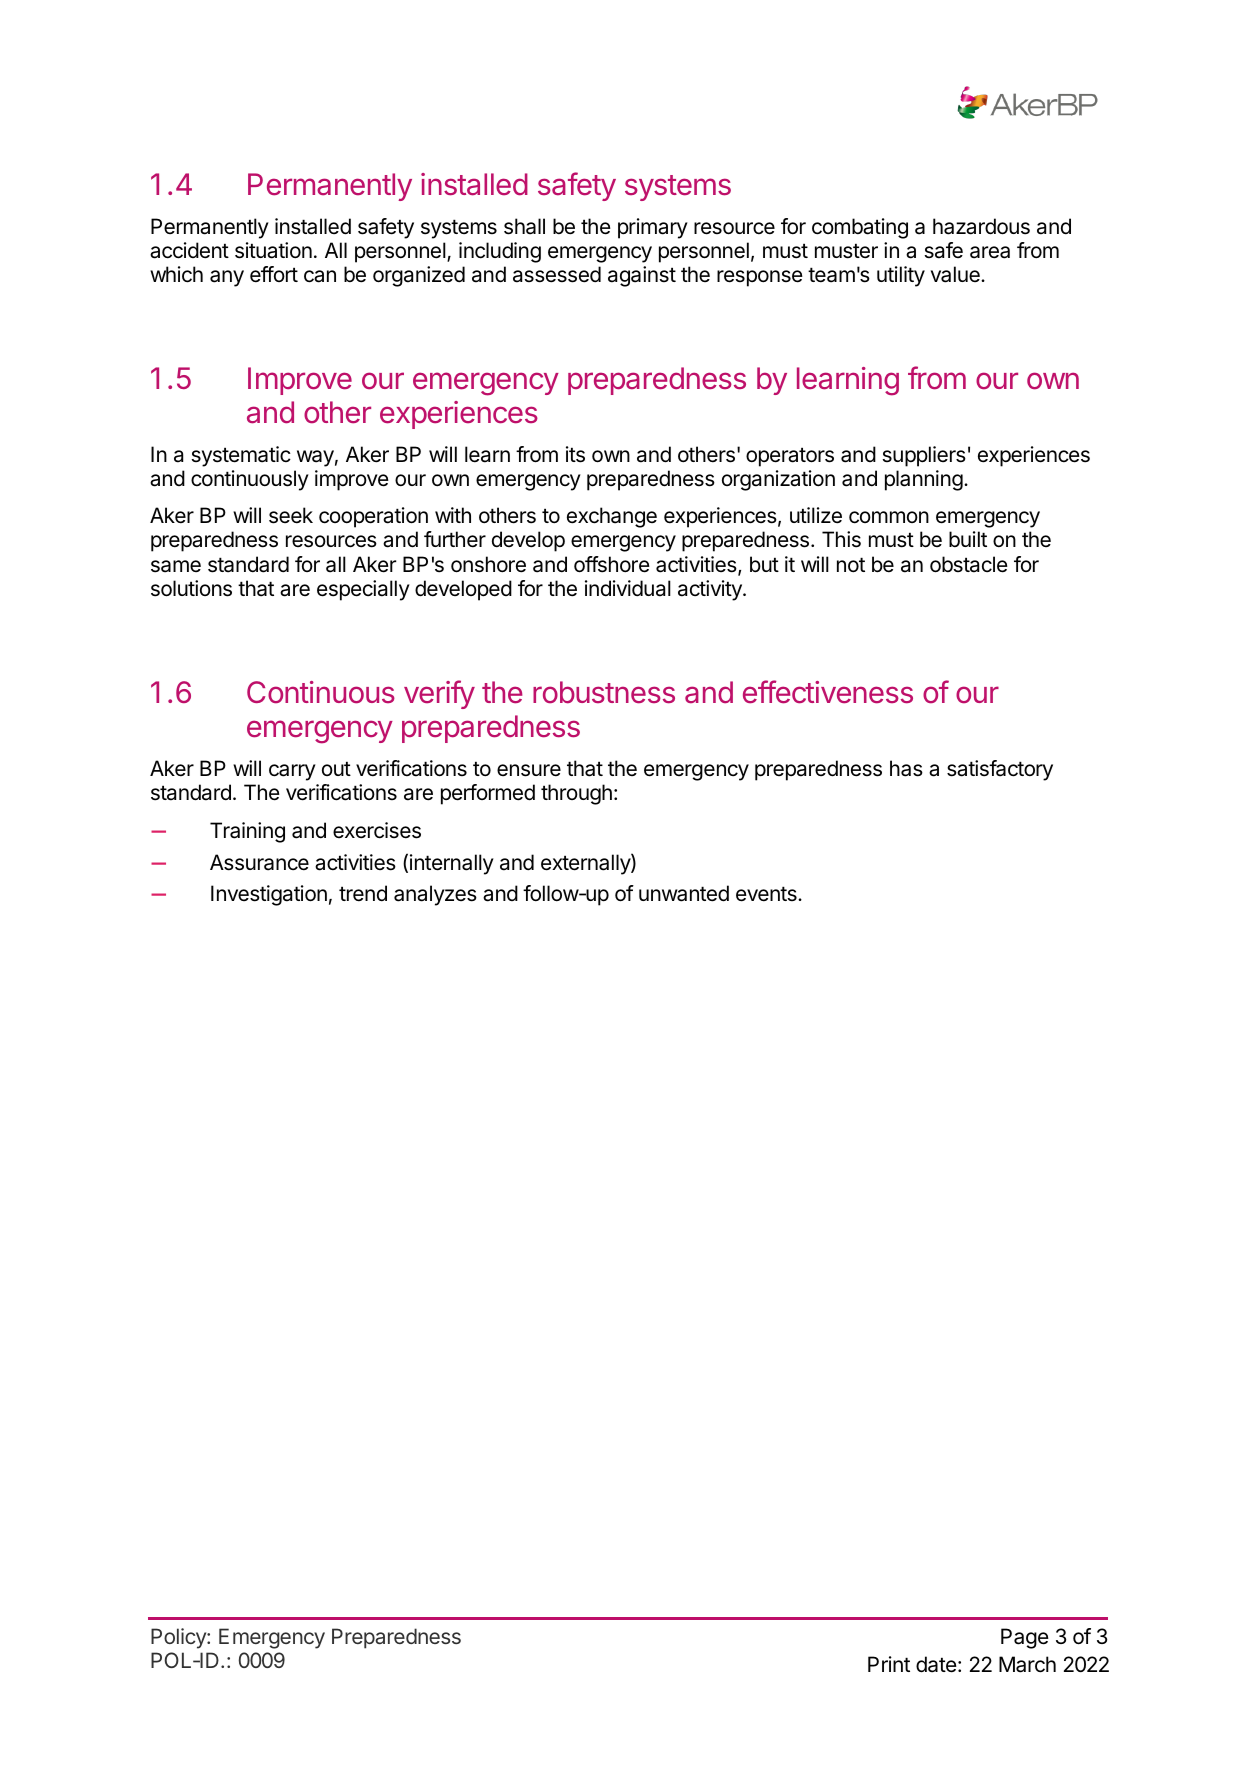 This screenshot has width=1256, height=1777. What do you see at coordinates (901, 276) in the screenshot?
I see `utility` at bounding box center [901, 276].
